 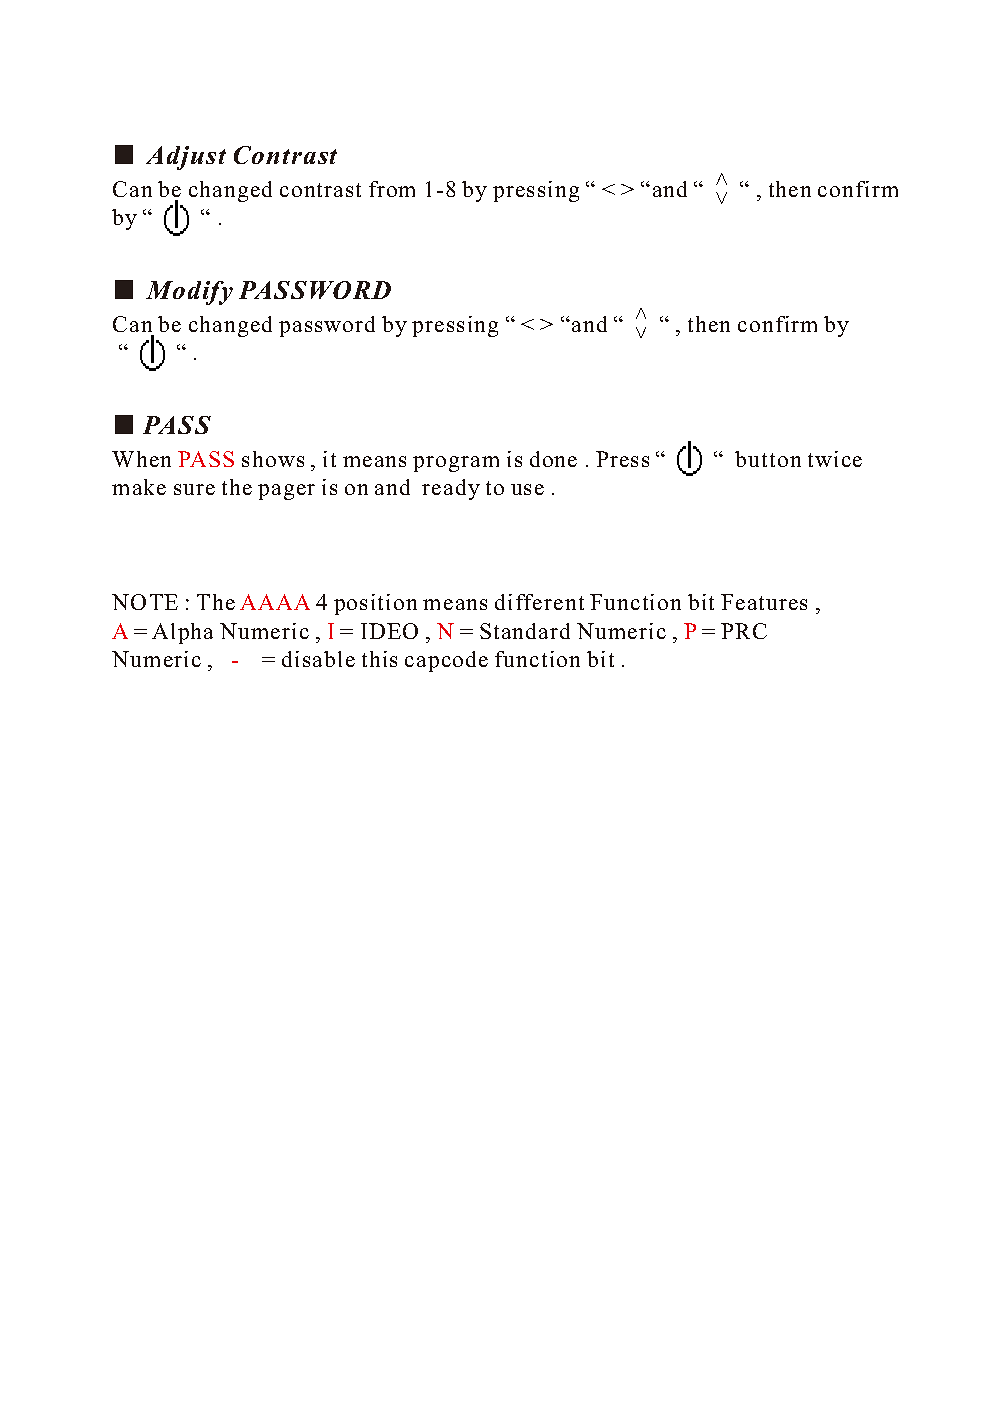 What do you see at coordinates (186, 158) in the screenshot?
I see `Adjust` at bounding box center [186, 158].
